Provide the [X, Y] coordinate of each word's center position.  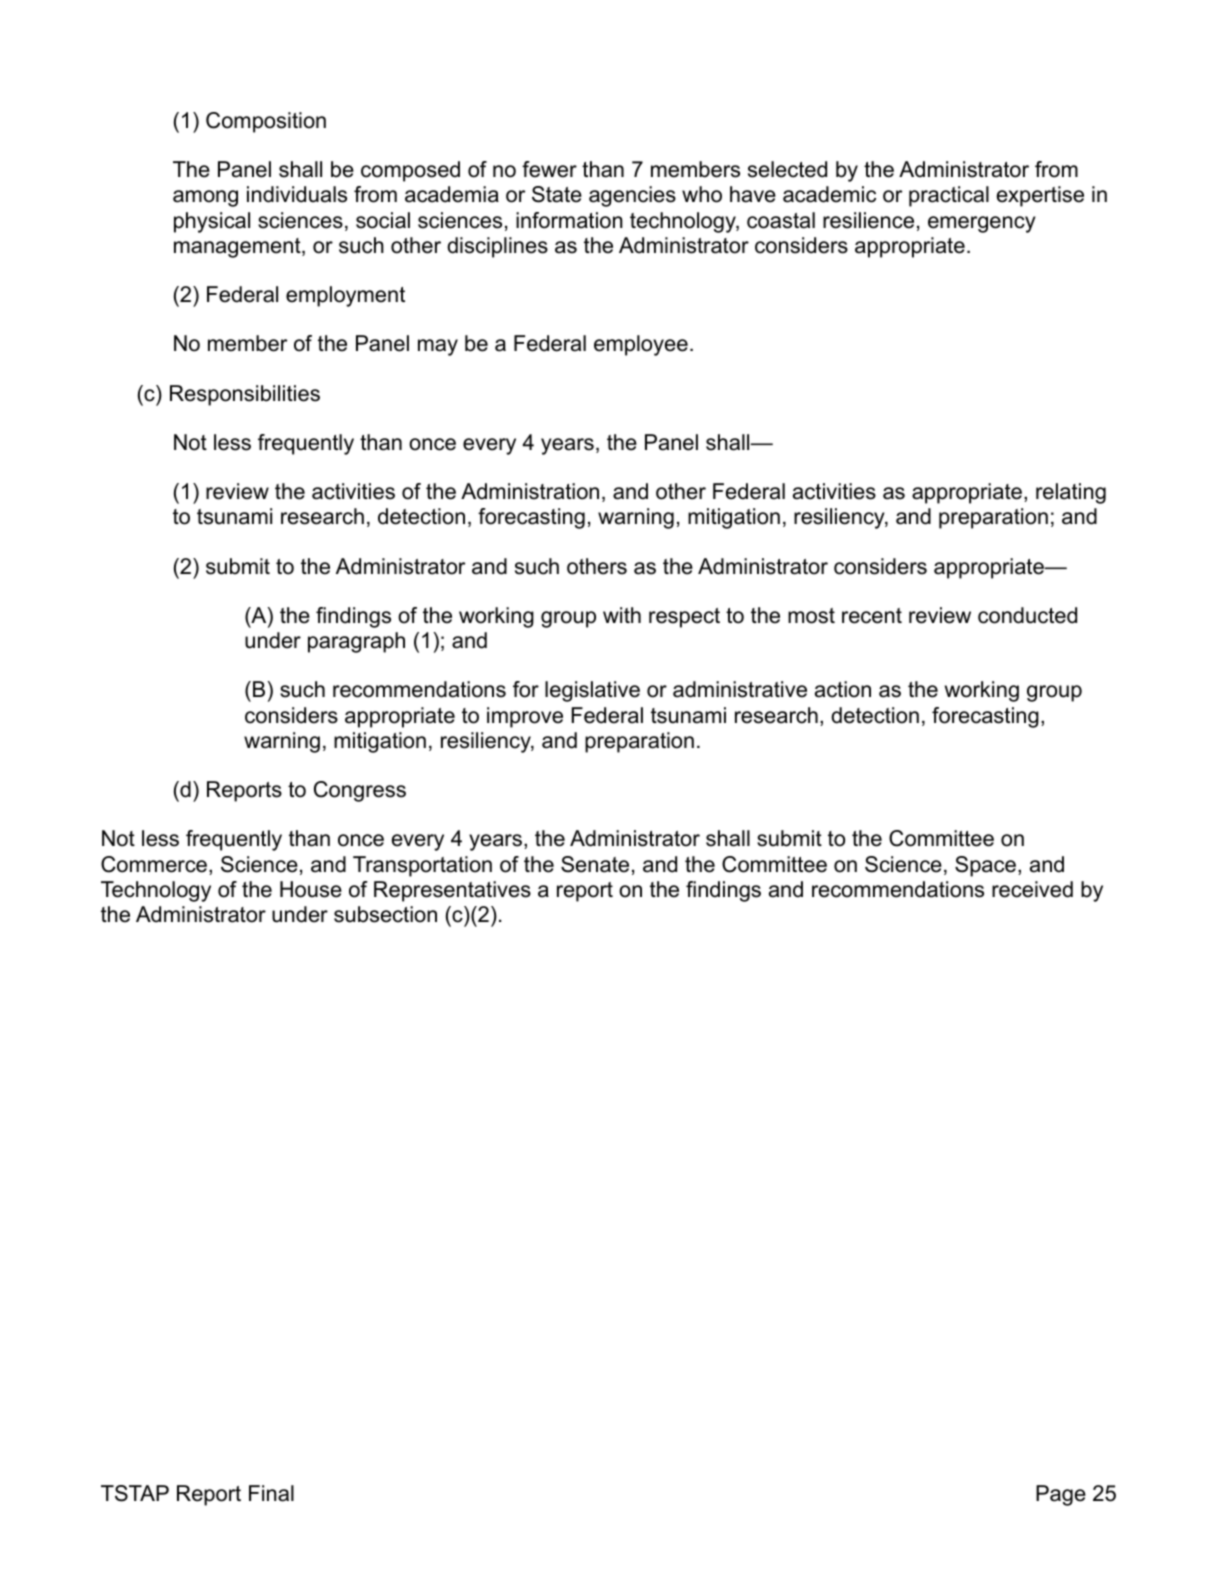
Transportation [422, 866]
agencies [632, 196]
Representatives [452, 891]
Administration [530, 491]
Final [271, 1493]
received [1032, 889]
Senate [595, 864]
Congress [360, 791]
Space [985, 866]
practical [949, 196]
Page [1061, 1495]
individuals [297, 194]
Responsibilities [245, 395]
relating [1071, 493]
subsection [385, 914]
